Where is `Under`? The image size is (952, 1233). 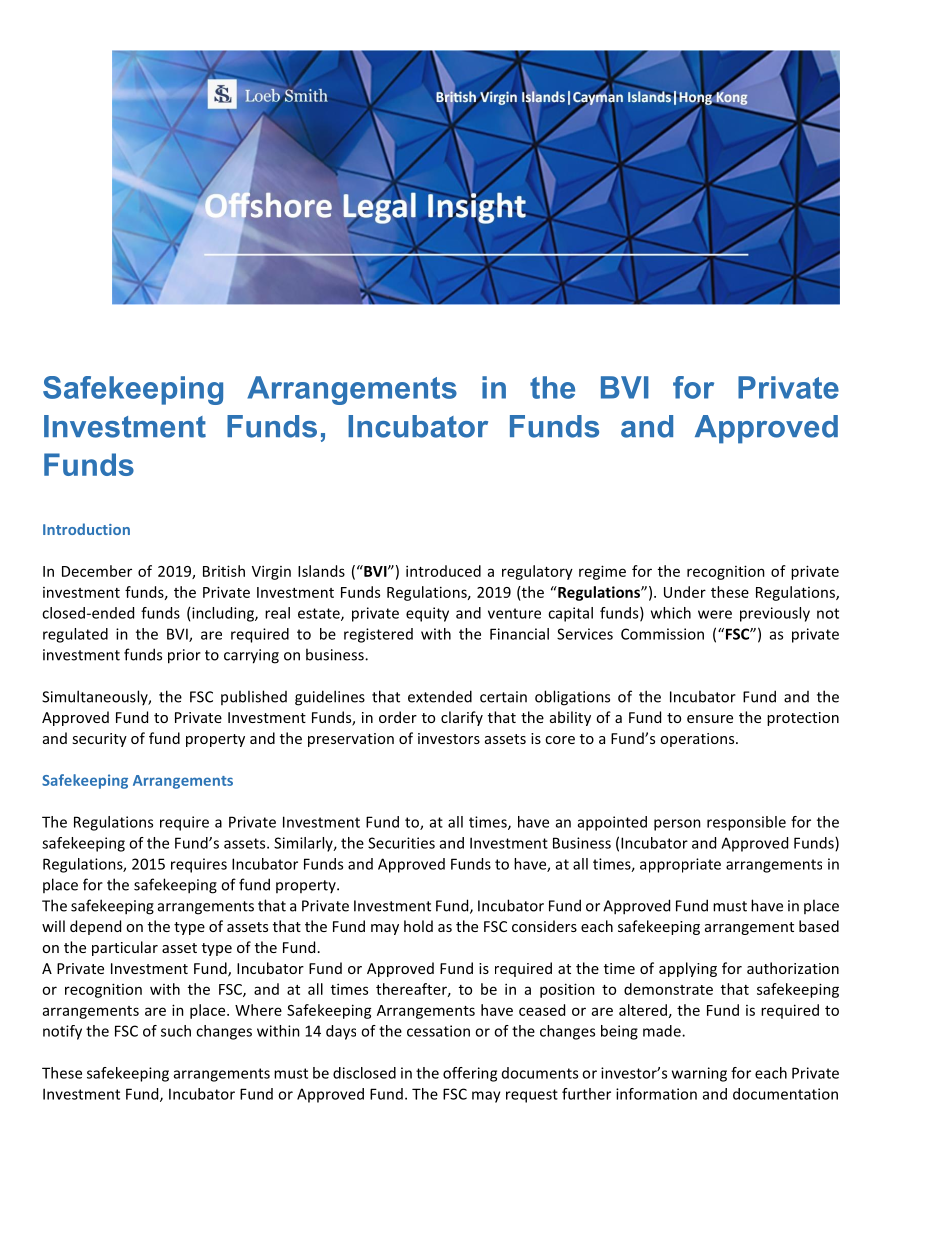 Under is located at coordinates (685, 592).
